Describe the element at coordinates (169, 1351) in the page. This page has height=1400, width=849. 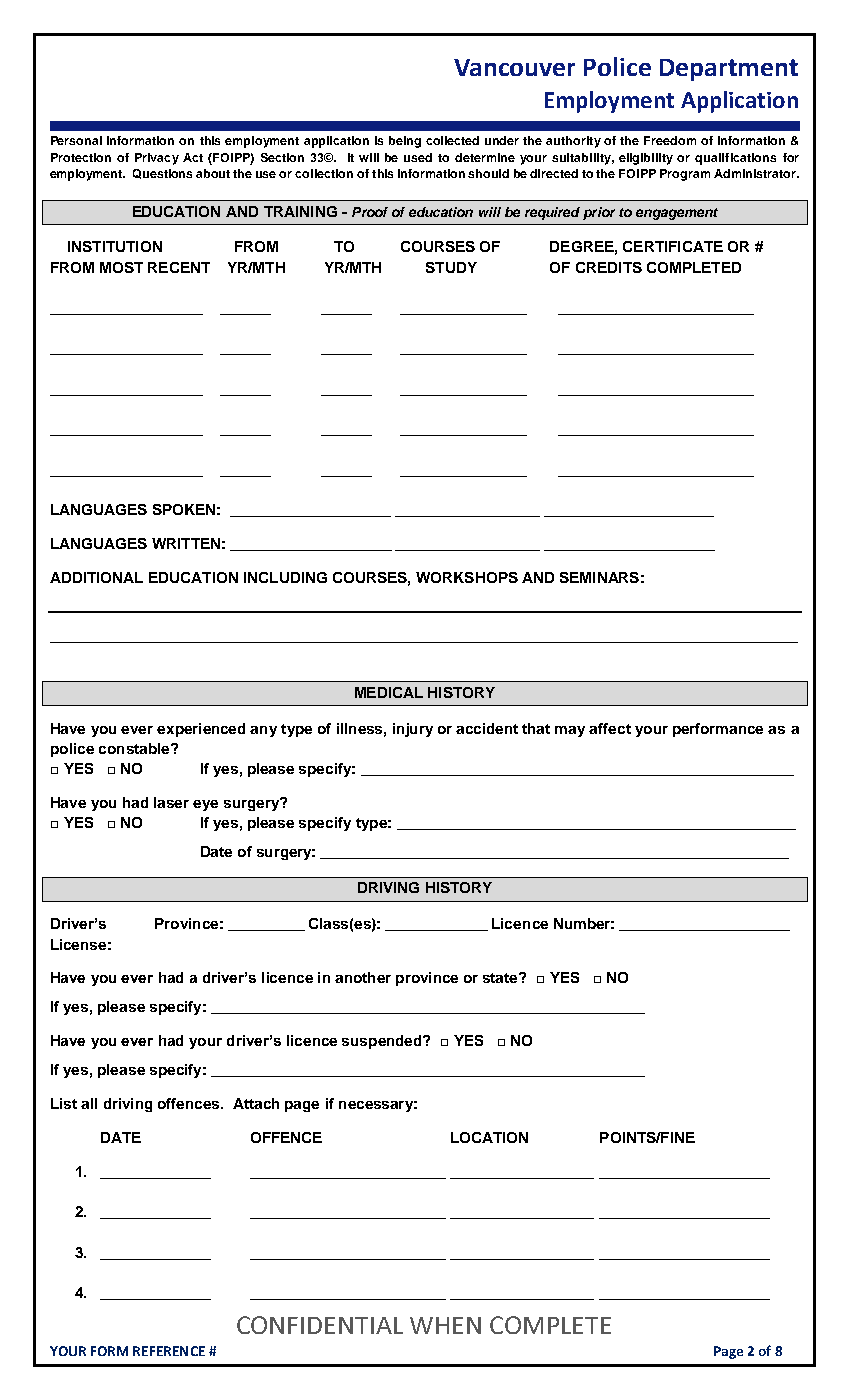
I see `REFERENCE` at that location.
